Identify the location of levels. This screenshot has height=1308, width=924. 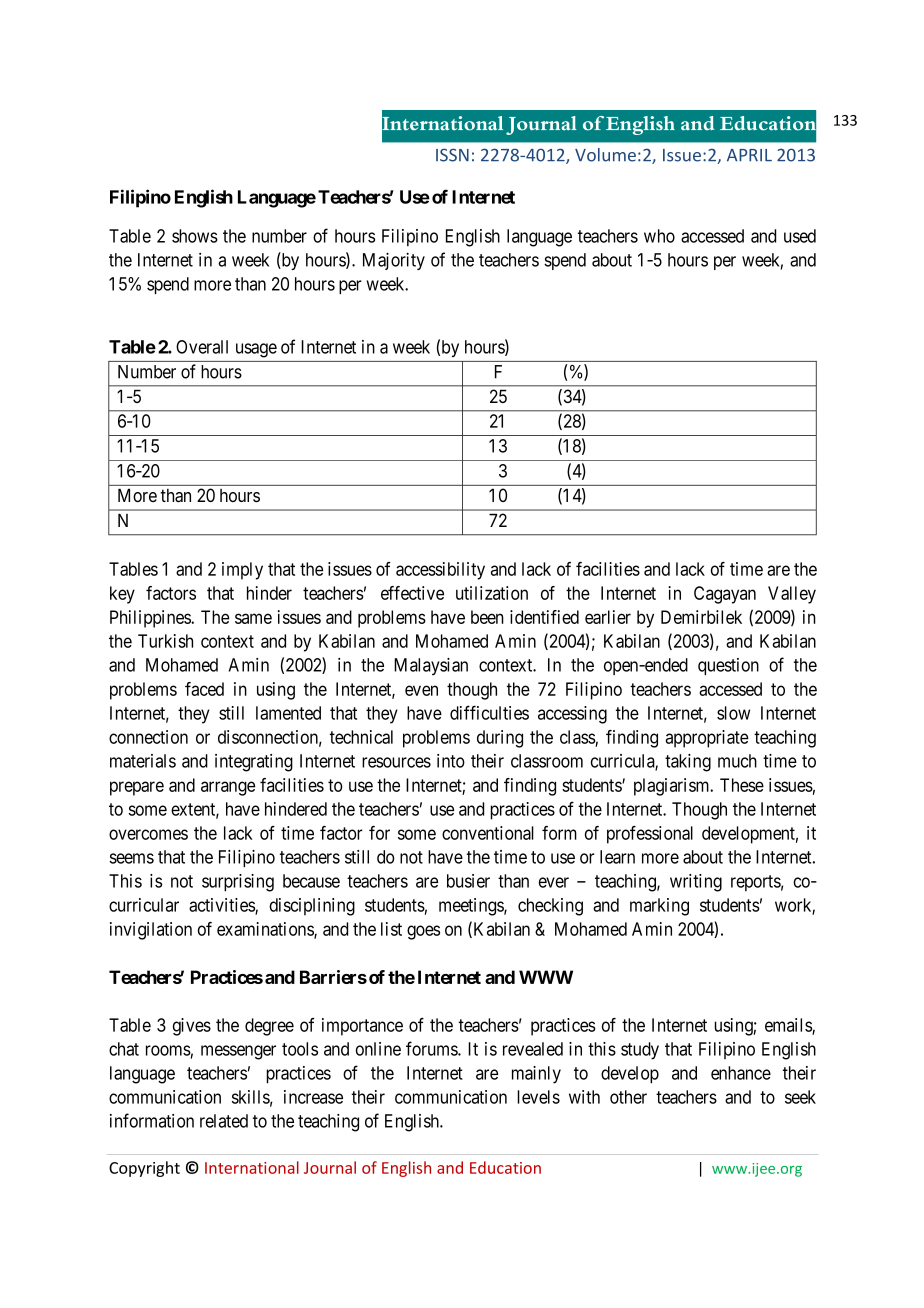
(538, 1097).
